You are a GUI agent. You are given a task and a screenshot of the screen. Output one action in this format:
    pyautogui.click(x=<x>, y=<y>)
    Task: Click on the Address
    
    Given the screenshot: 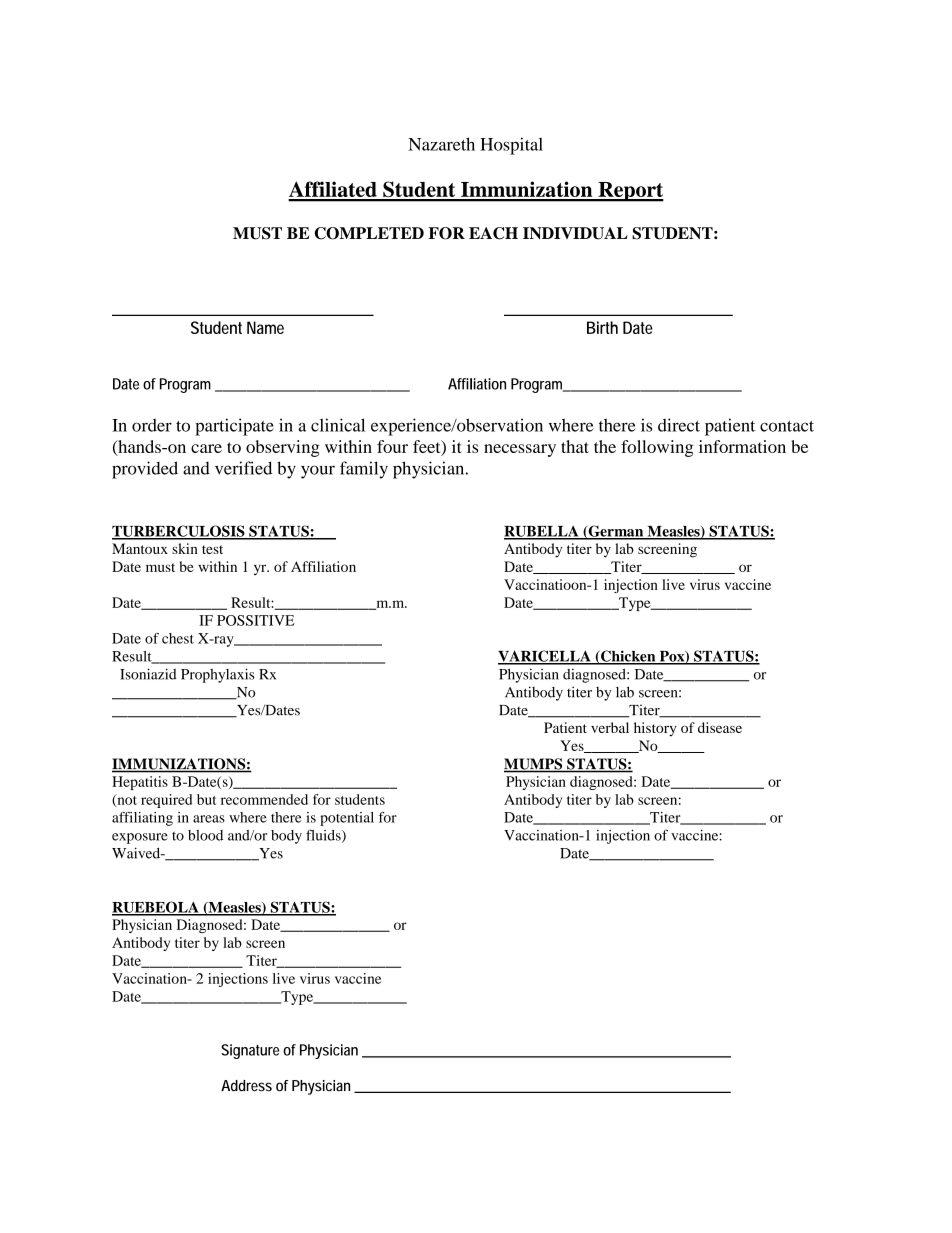 What is the action you would take?
    pyautogui.click(x=246, y=1086)
